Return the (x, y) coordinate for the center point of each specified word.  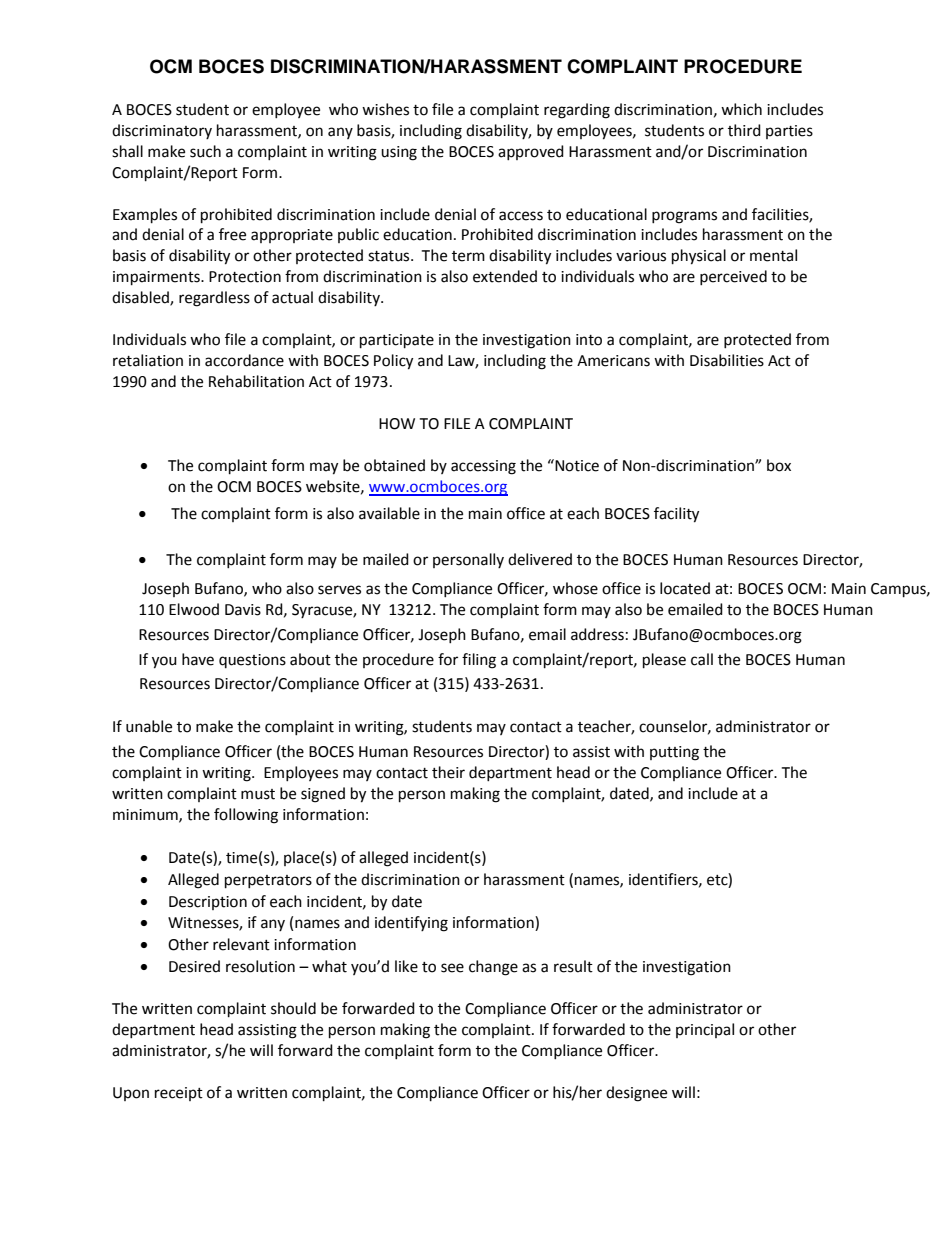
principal (705, 1030)
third (744, 130)
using (399, 153)
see (452, 968)
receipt (179, 1094)
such (205, 151)
